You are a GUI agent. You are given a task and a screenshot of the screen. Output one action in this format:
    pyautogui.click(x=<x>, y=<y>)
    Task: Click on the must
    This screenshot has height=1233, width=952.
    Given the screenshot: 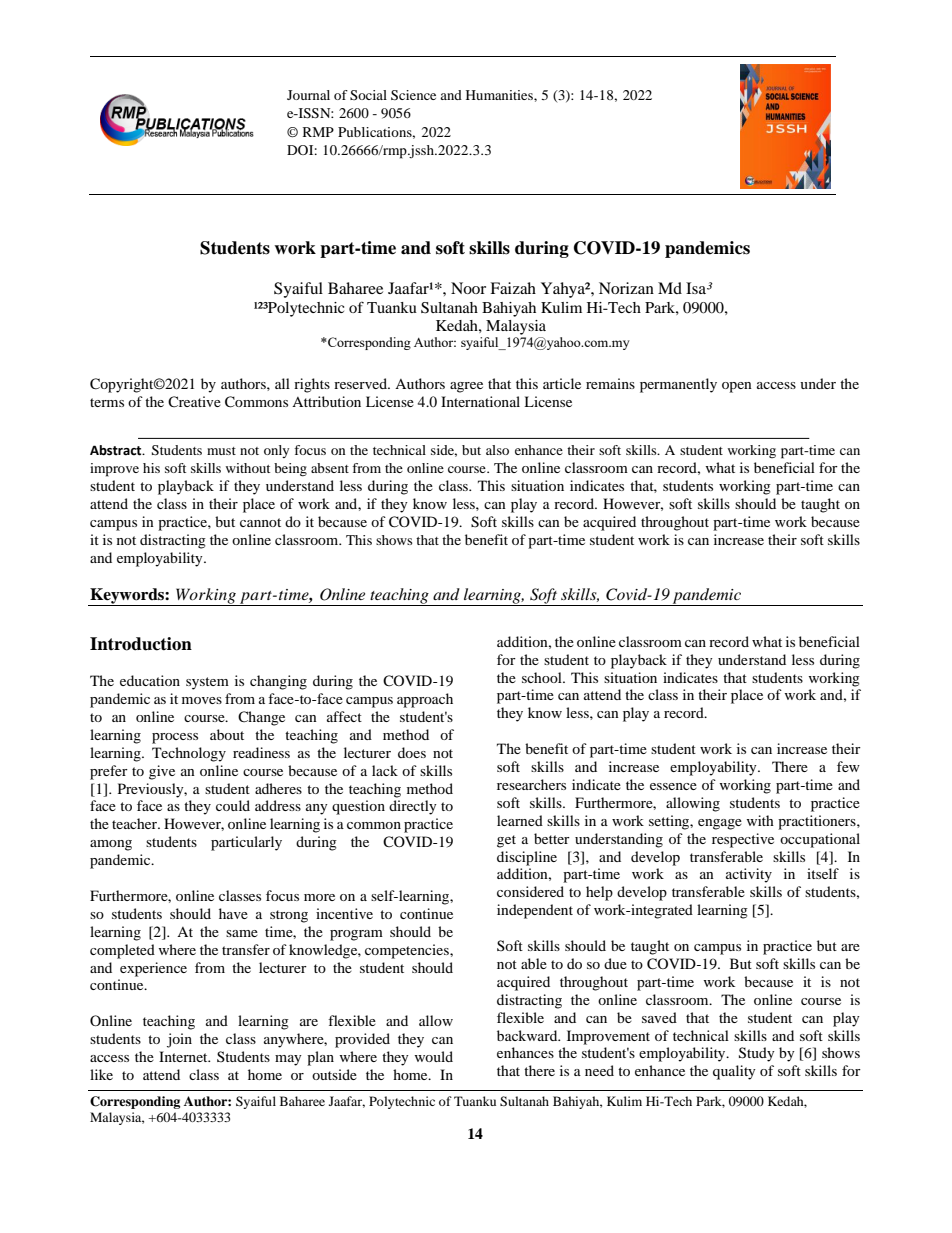 What is the action you would take?
    pyautogui.click(x=221, y=451)
